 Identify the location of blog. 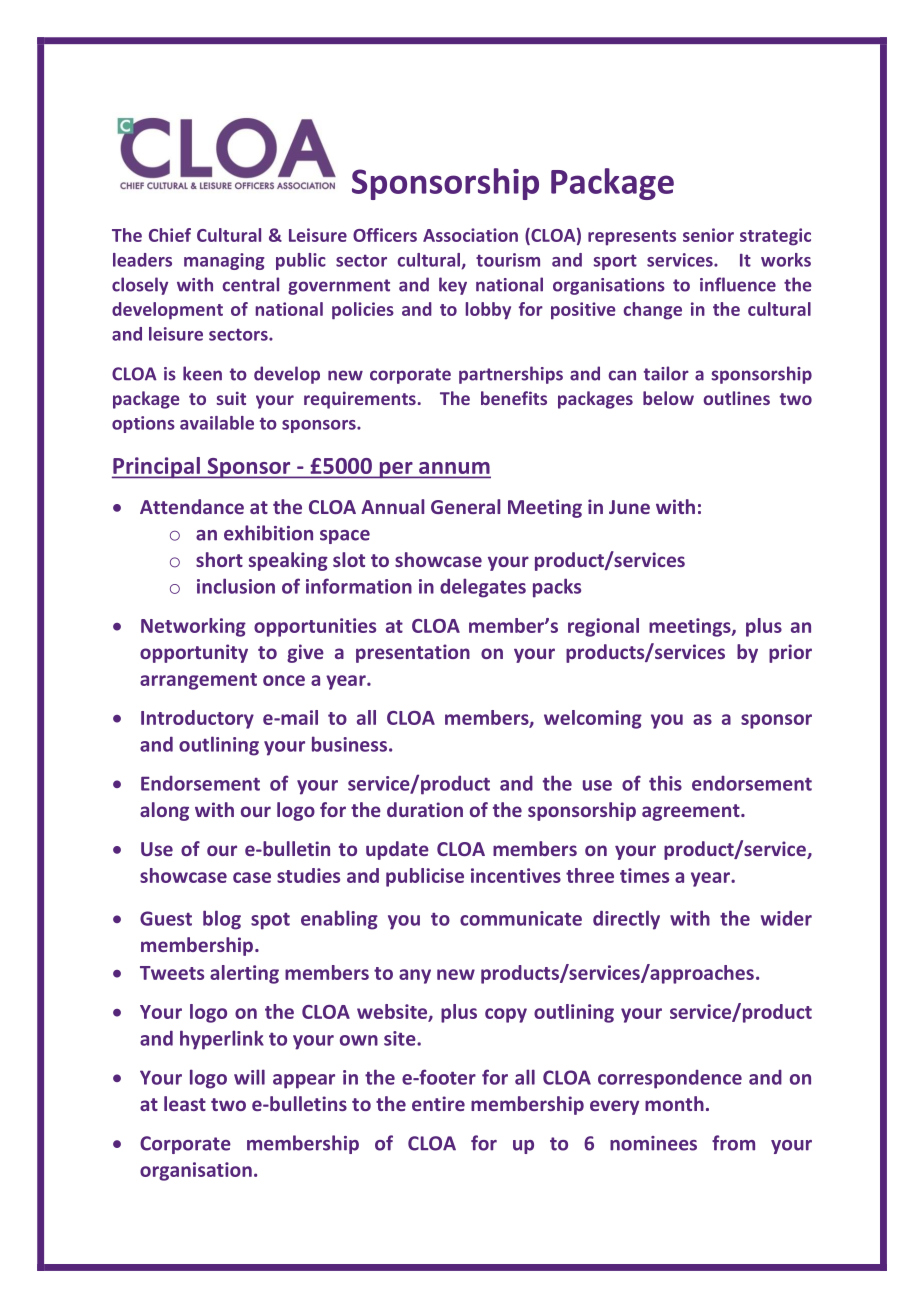
(222, 920).
